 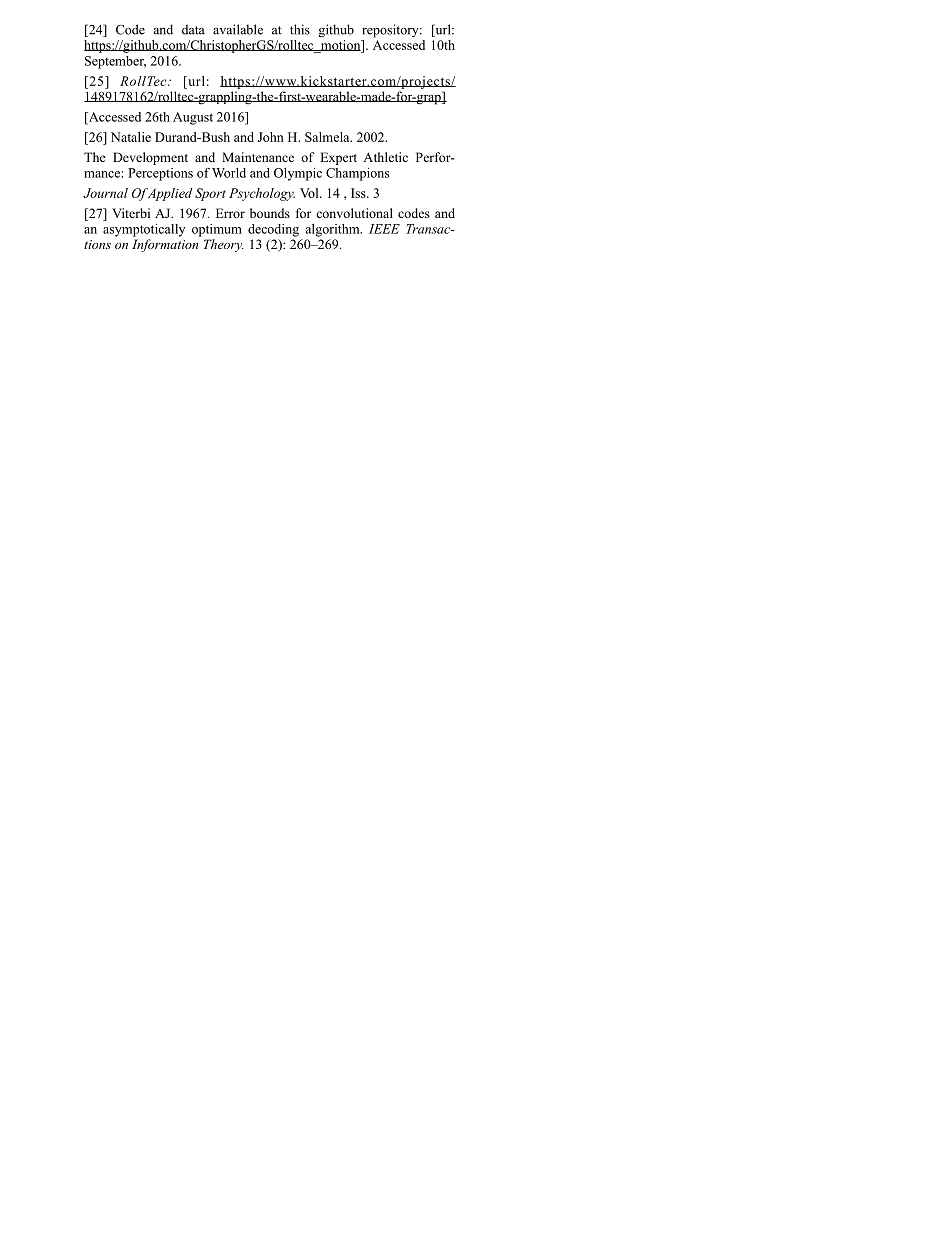 I want to click on asymptotically, so click(x=144, y=230).
